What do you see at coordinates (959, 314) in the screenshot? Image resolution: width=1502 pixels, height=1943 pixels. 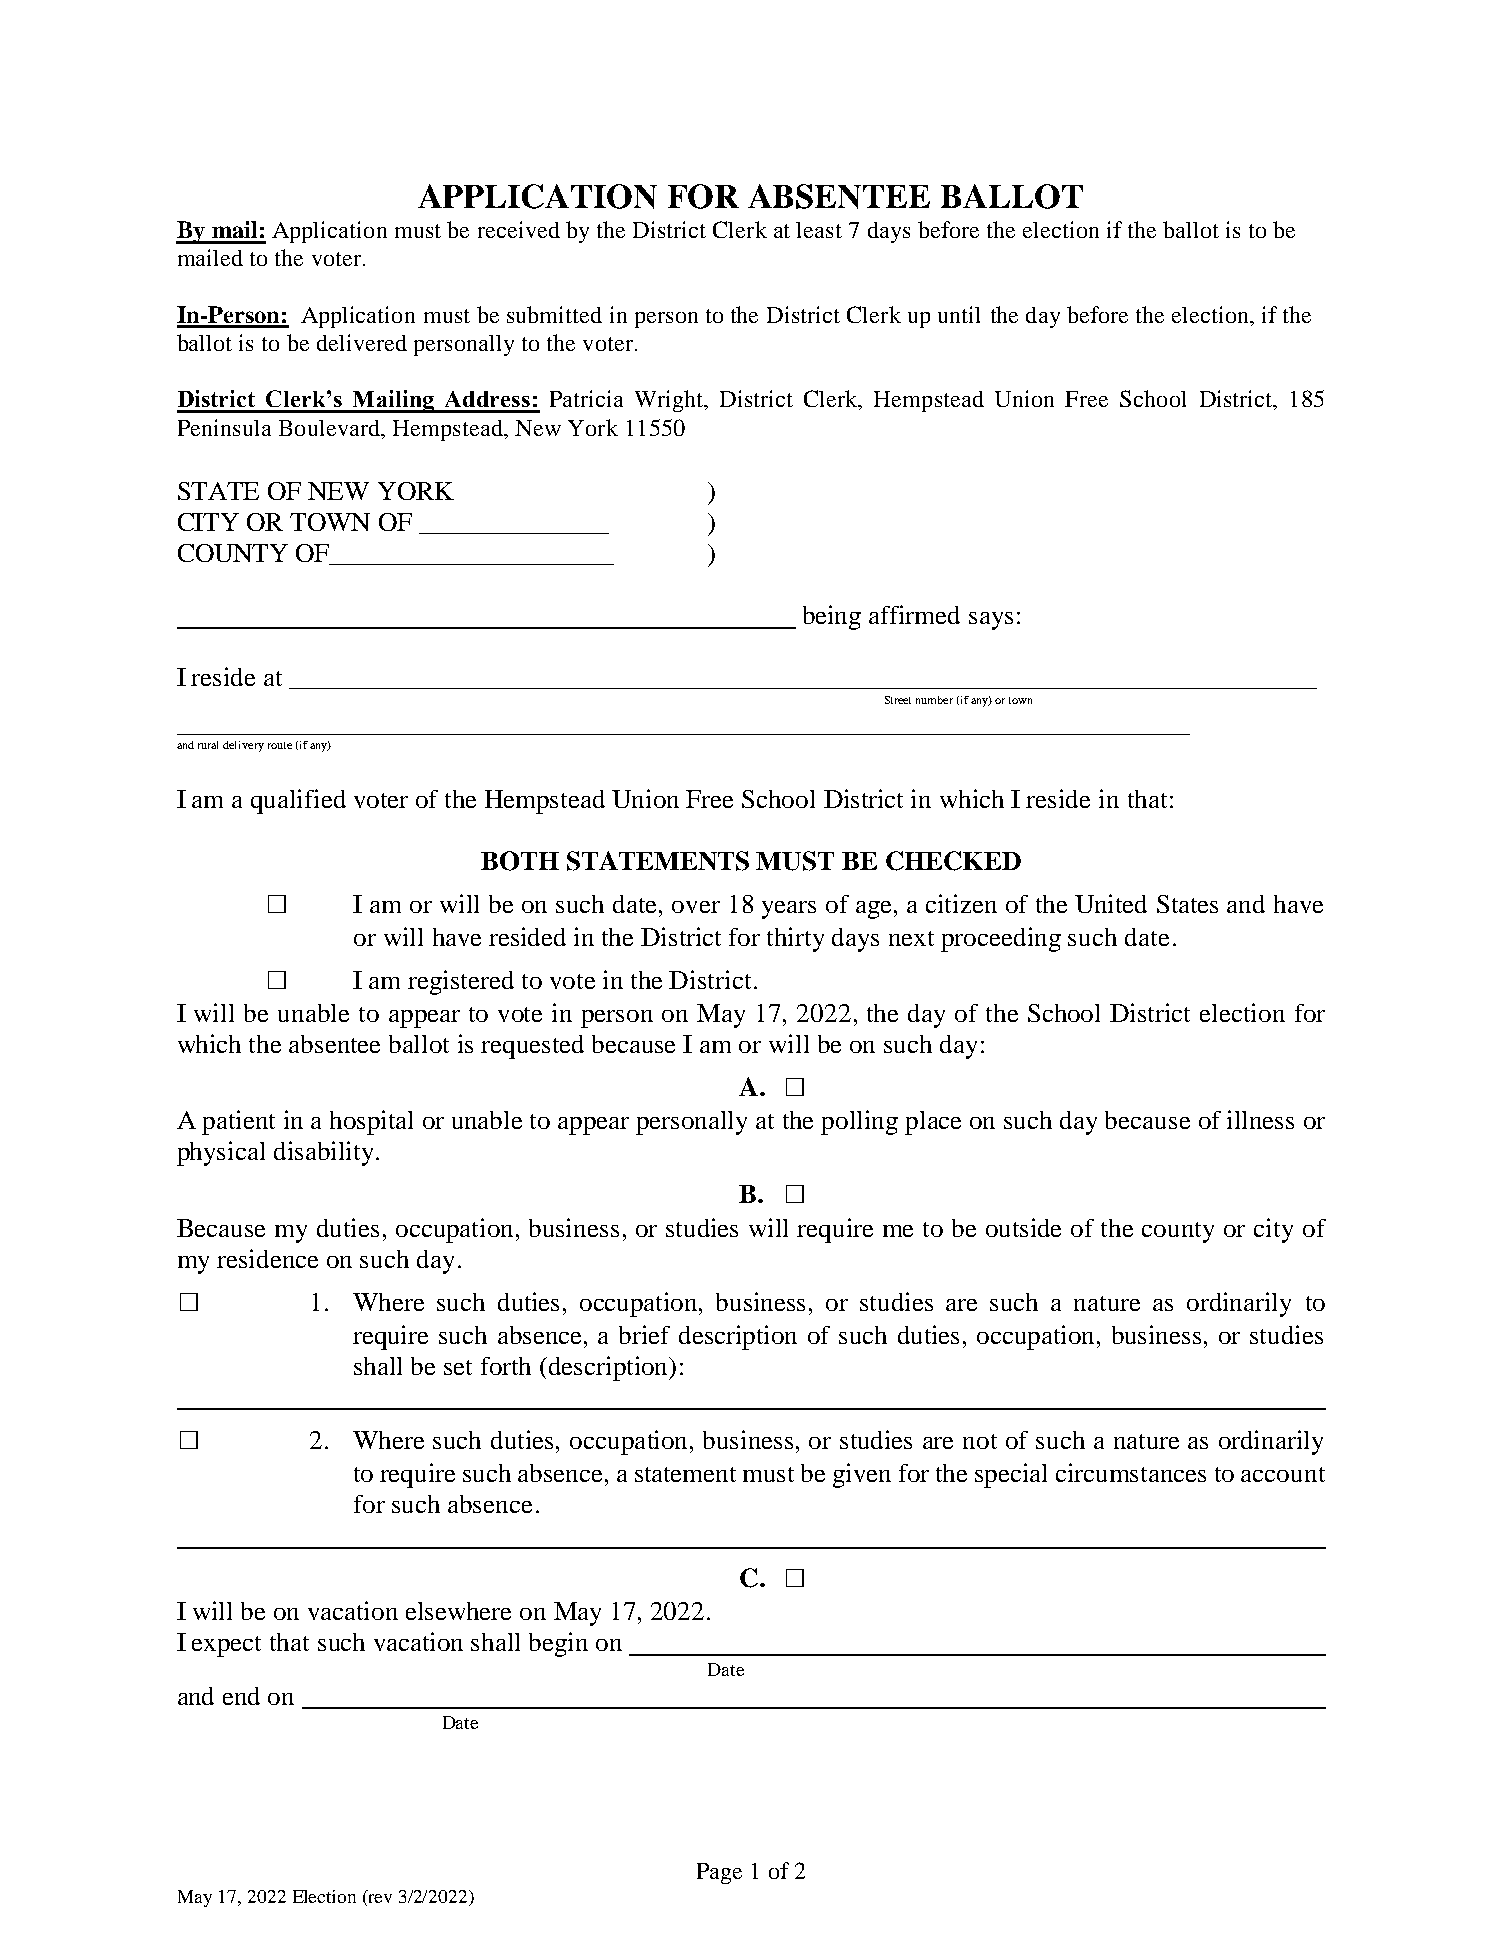 I see `until` at bounding box center [959, 314].
